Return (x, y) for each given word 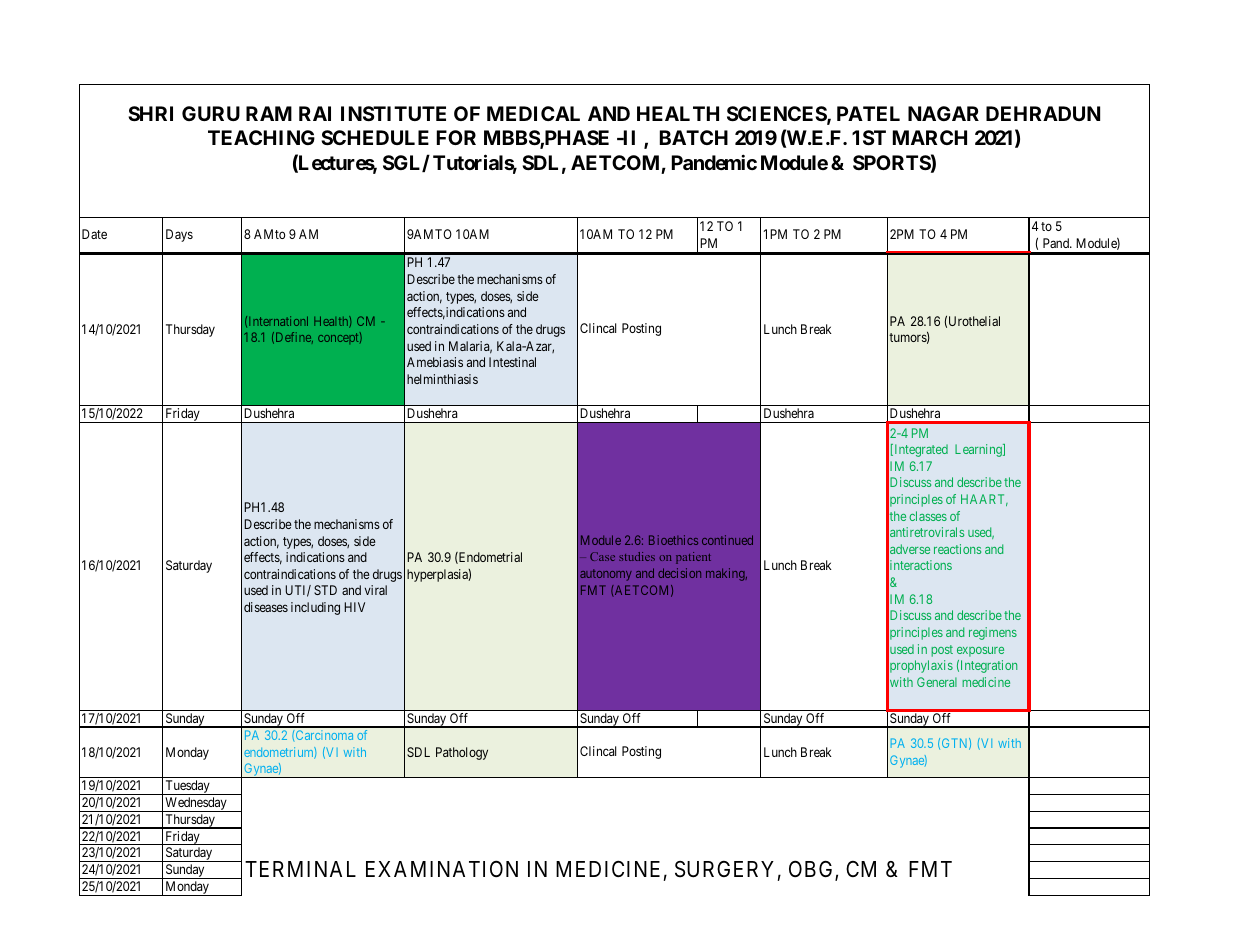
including (315, 608)
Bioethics (673, 540)
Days (179, 235)
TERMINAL (300, 869)
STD (325, 590)
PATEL (868, 113)
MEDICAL (533, 113)
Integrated (920, 450)
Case (602, 556)
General (937, 682)
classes (928, 516)
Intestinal (512, 362)
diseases (266, 607)
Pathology (462, 753)
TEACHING (261, 137)
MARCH (930, 137)
